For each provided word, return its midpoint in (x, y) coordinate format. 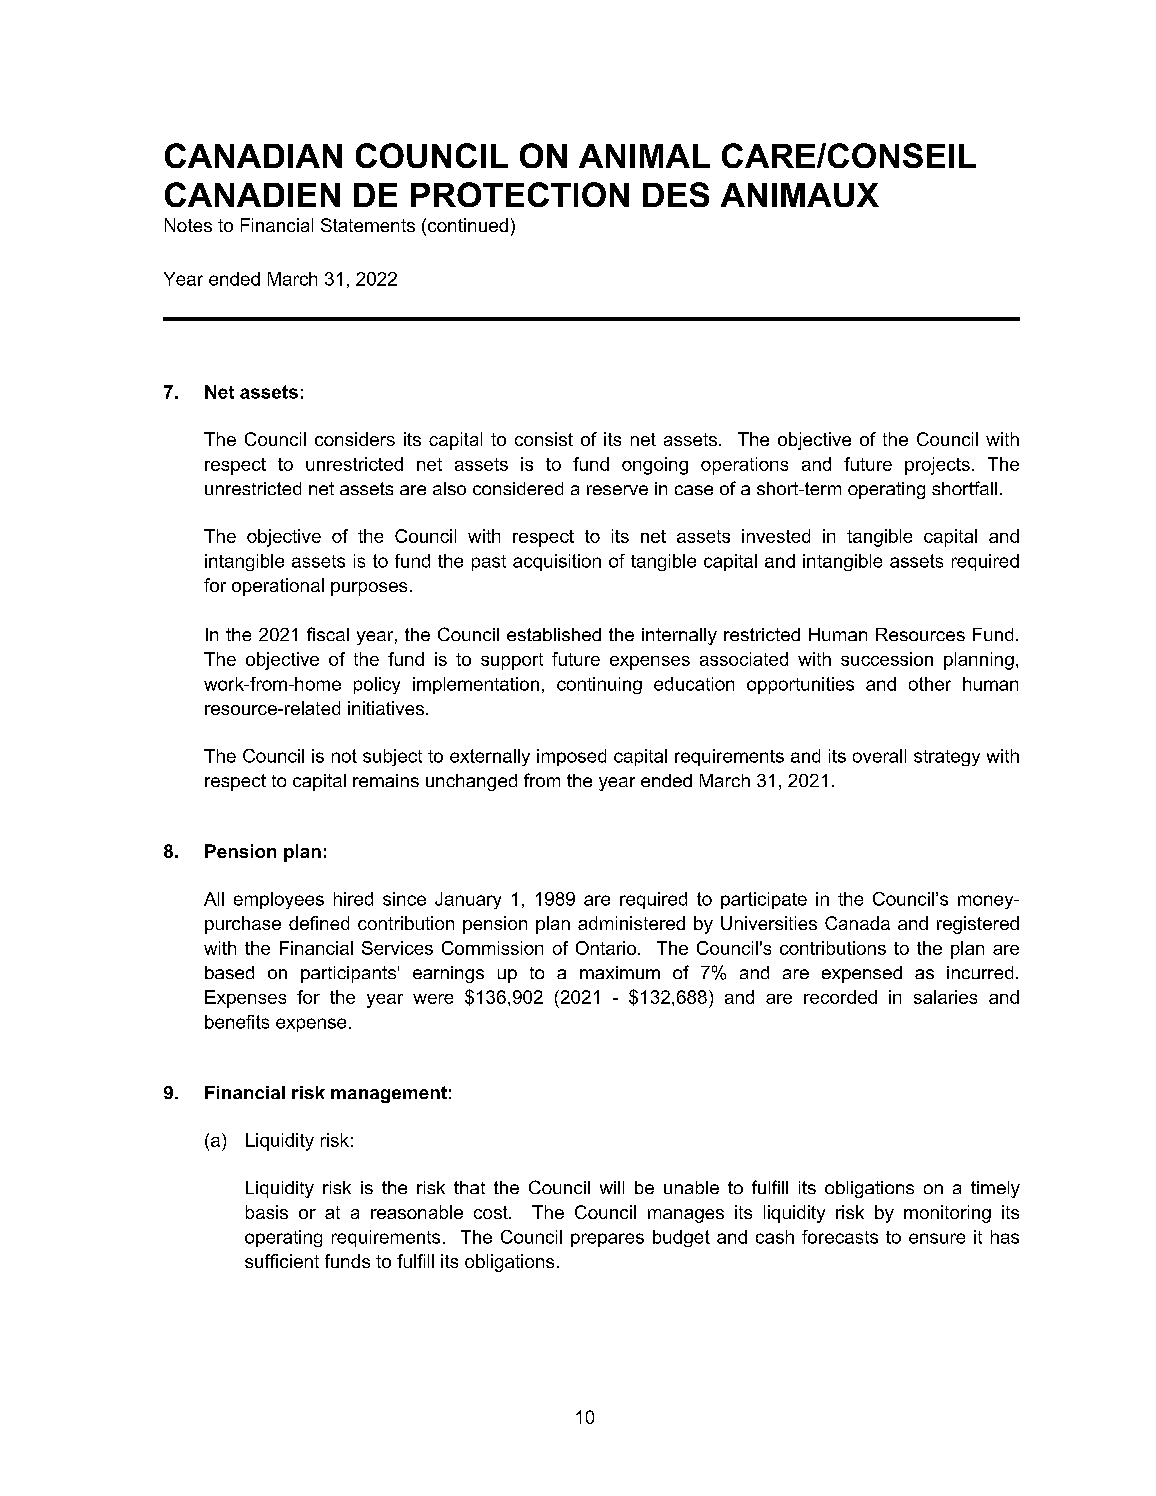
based (229, 972)
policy (377, 685)
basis (267, 1212)
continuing (599, 685)
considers (355, 439)
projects (937, 466)
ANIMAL (644, 156)
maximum (620, 972)
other (930, 684)
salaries (945, 997)
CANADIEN (252, 194)
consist (544, 439)
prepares (607, 1240)
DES (676, 194)
